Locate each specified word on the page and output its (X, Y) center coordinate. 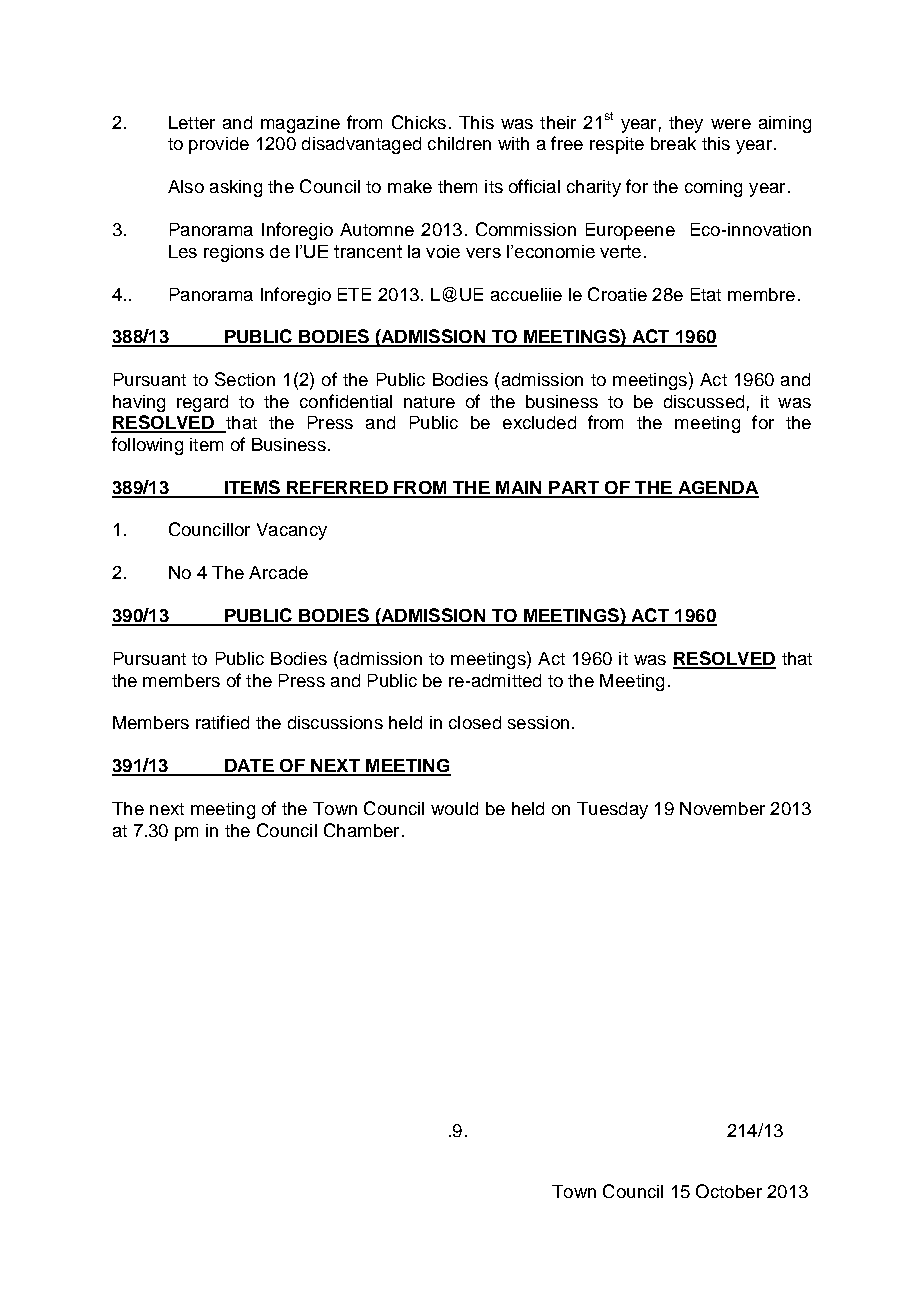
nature (429, 402)
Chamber (361, 830)
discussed (704, 401)
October (729, 1191)
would (454, 808)
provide (219, 145)
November (722, 808)
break (673, 143)
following (147, 446)
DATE (249, 767)
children (459, 143)
